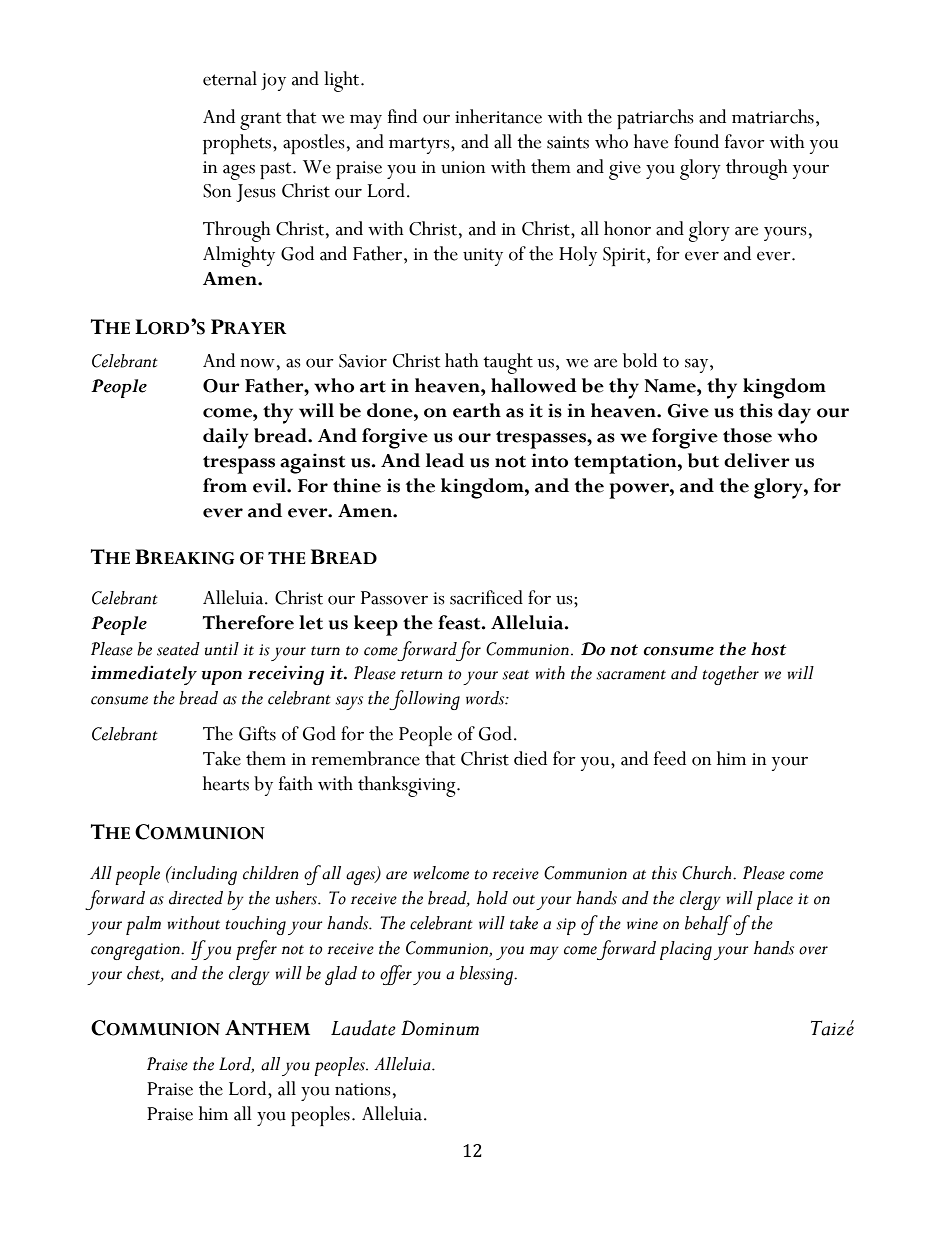 The width and height of the screenshot is (952, 1233). I want to click on inheritance, so click(498, 116).
